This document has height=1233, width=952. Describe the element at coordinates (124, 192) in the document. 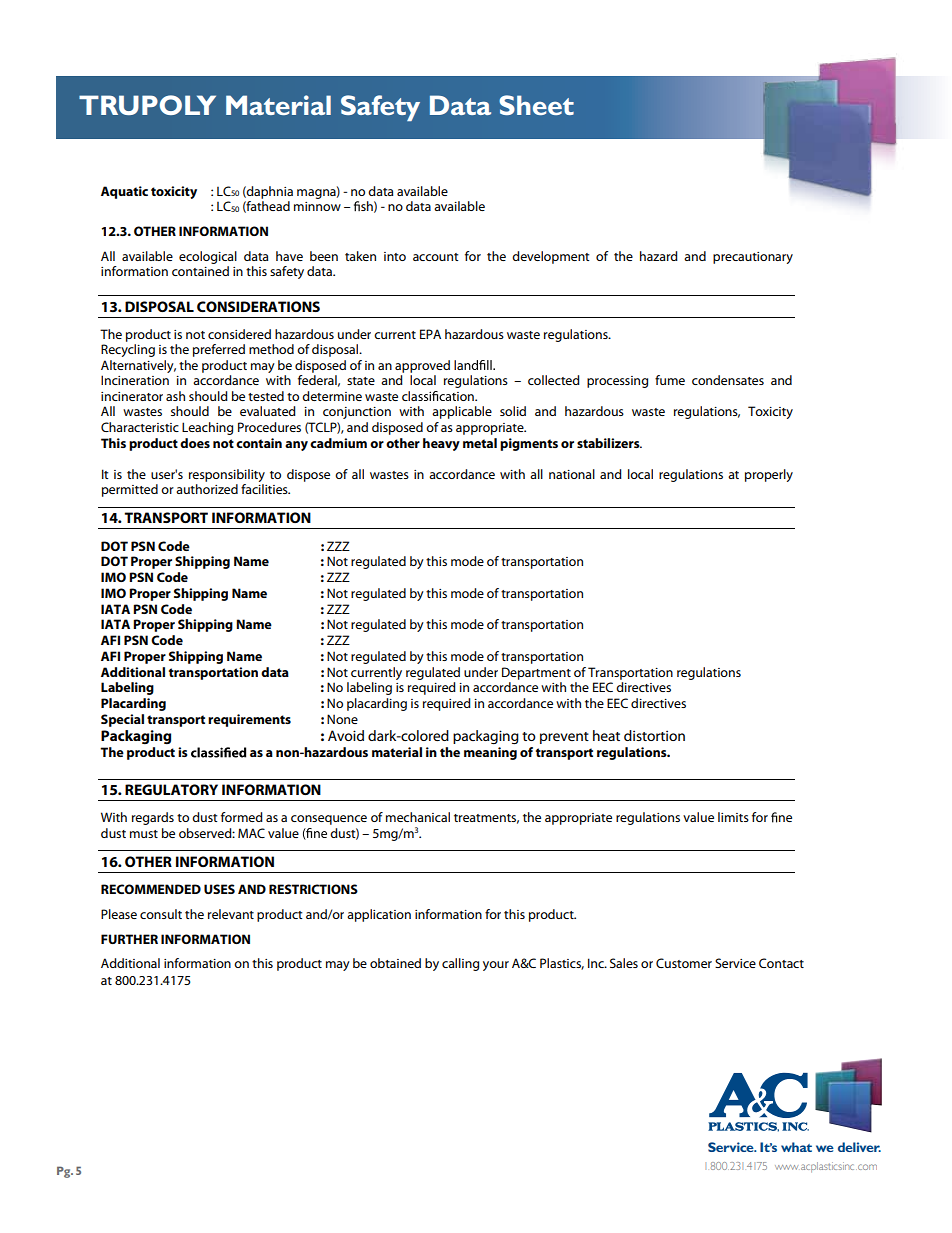

I see `Aquatic` at that location.
